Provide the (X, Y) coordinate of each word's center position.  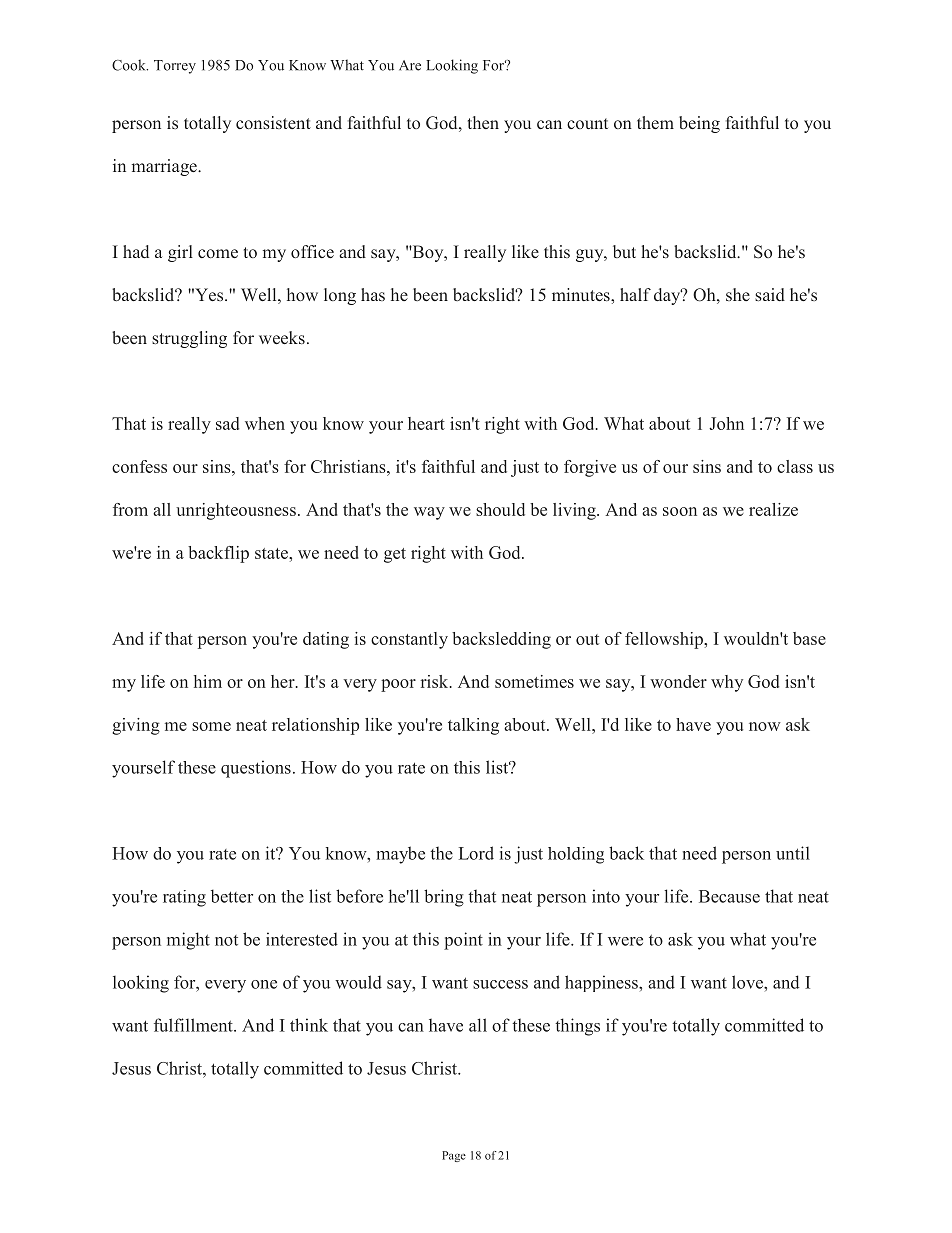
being (699, 124)
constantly (409, 640)
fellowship (665, 640)
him (208, 681)
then (483, 122)
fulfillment (194, 1025)
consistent (273, 122)
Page (454, 1156)
